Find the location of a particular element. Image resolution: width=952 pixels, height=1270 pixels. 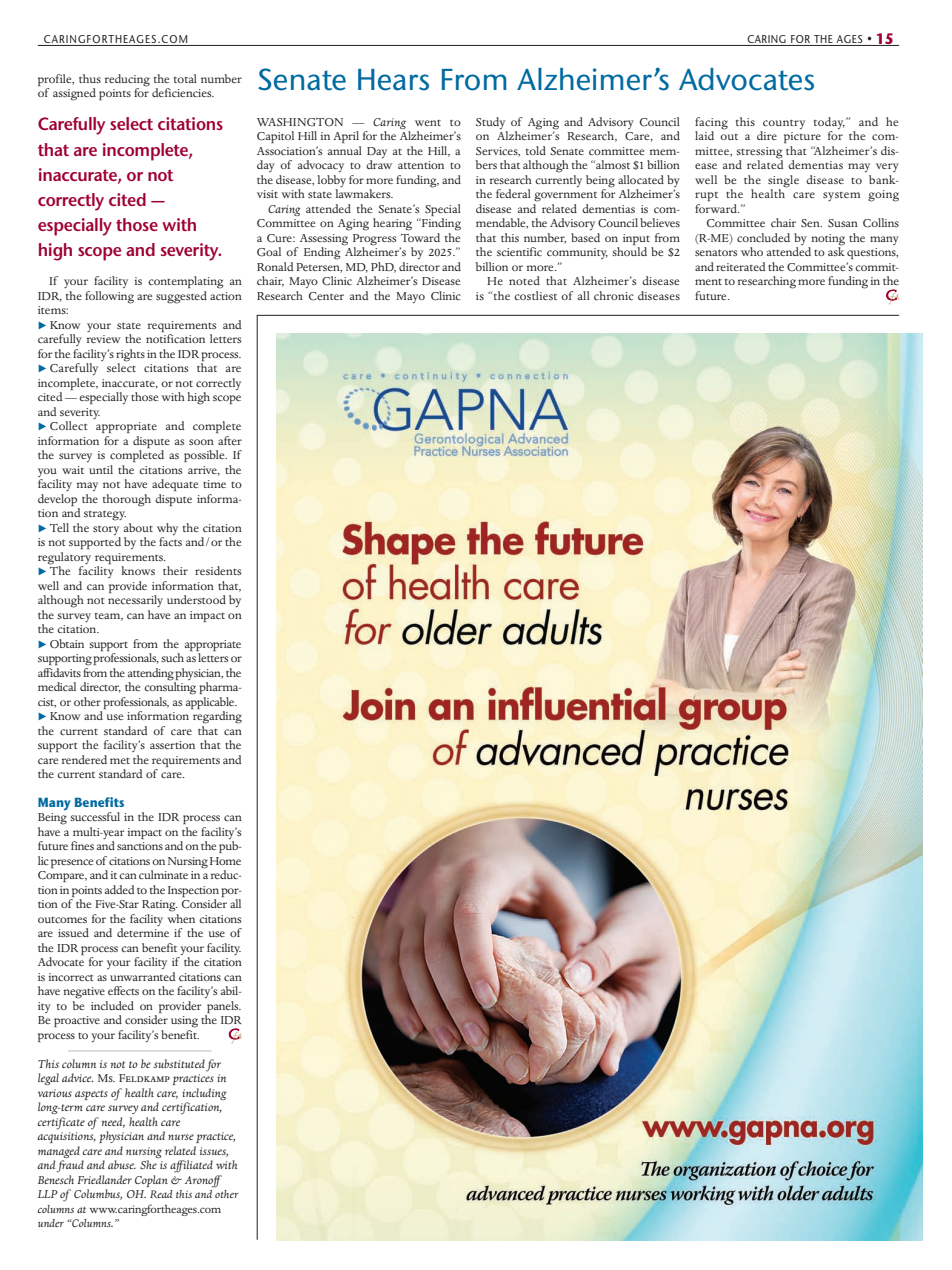

Study is located at coordinates (492, 124).
